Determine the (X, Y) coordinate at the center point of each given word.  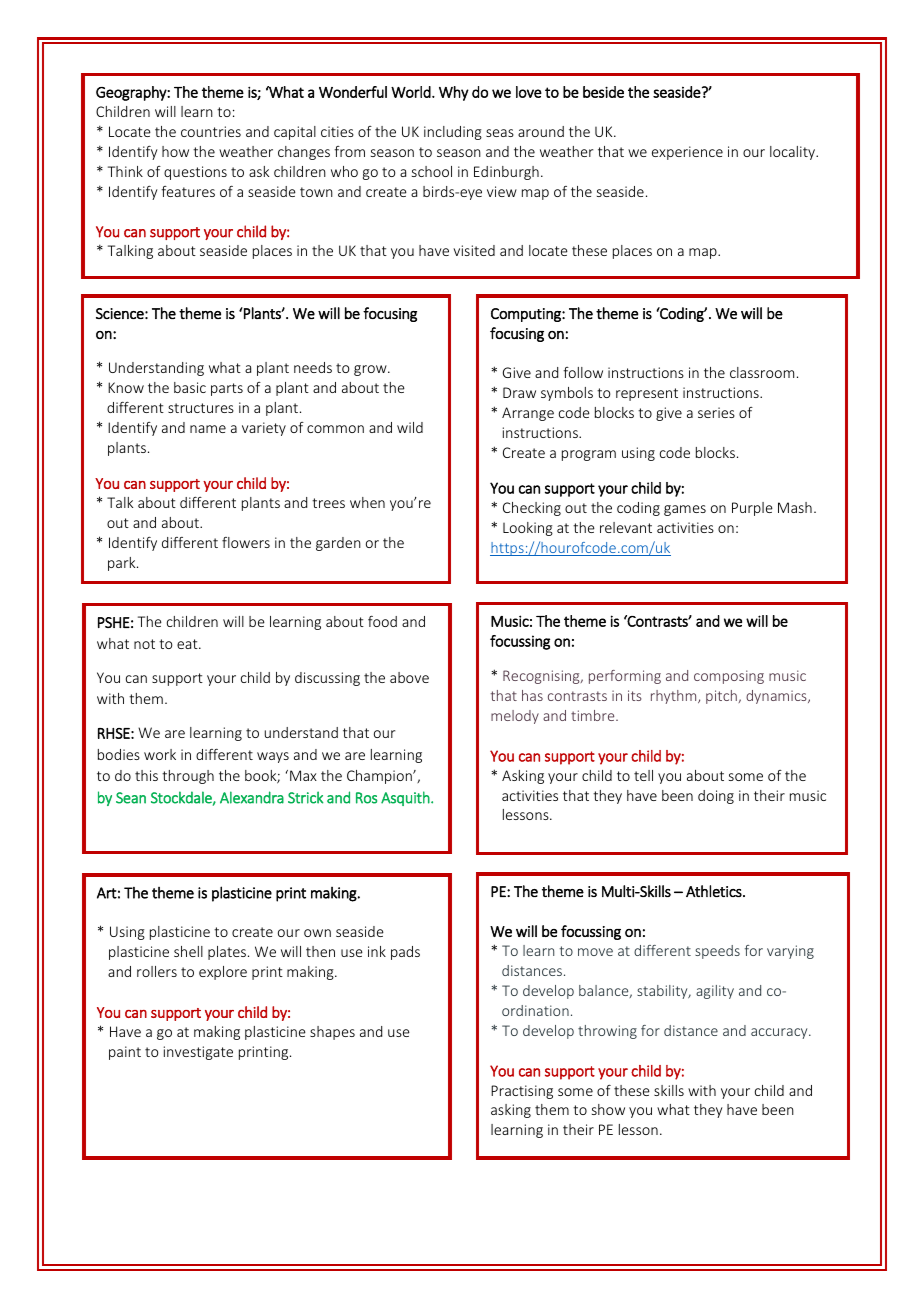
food (382, 621)
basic (190, 387)
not (144, 644)
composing (729, 677)
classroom (762, 372)
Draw (519, 392)
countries (211, 131)
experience (687, 153)
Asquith (406, 798)
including (453, 133)
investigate (198, 1053)
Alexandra (252, 797)
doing (716, 797)
